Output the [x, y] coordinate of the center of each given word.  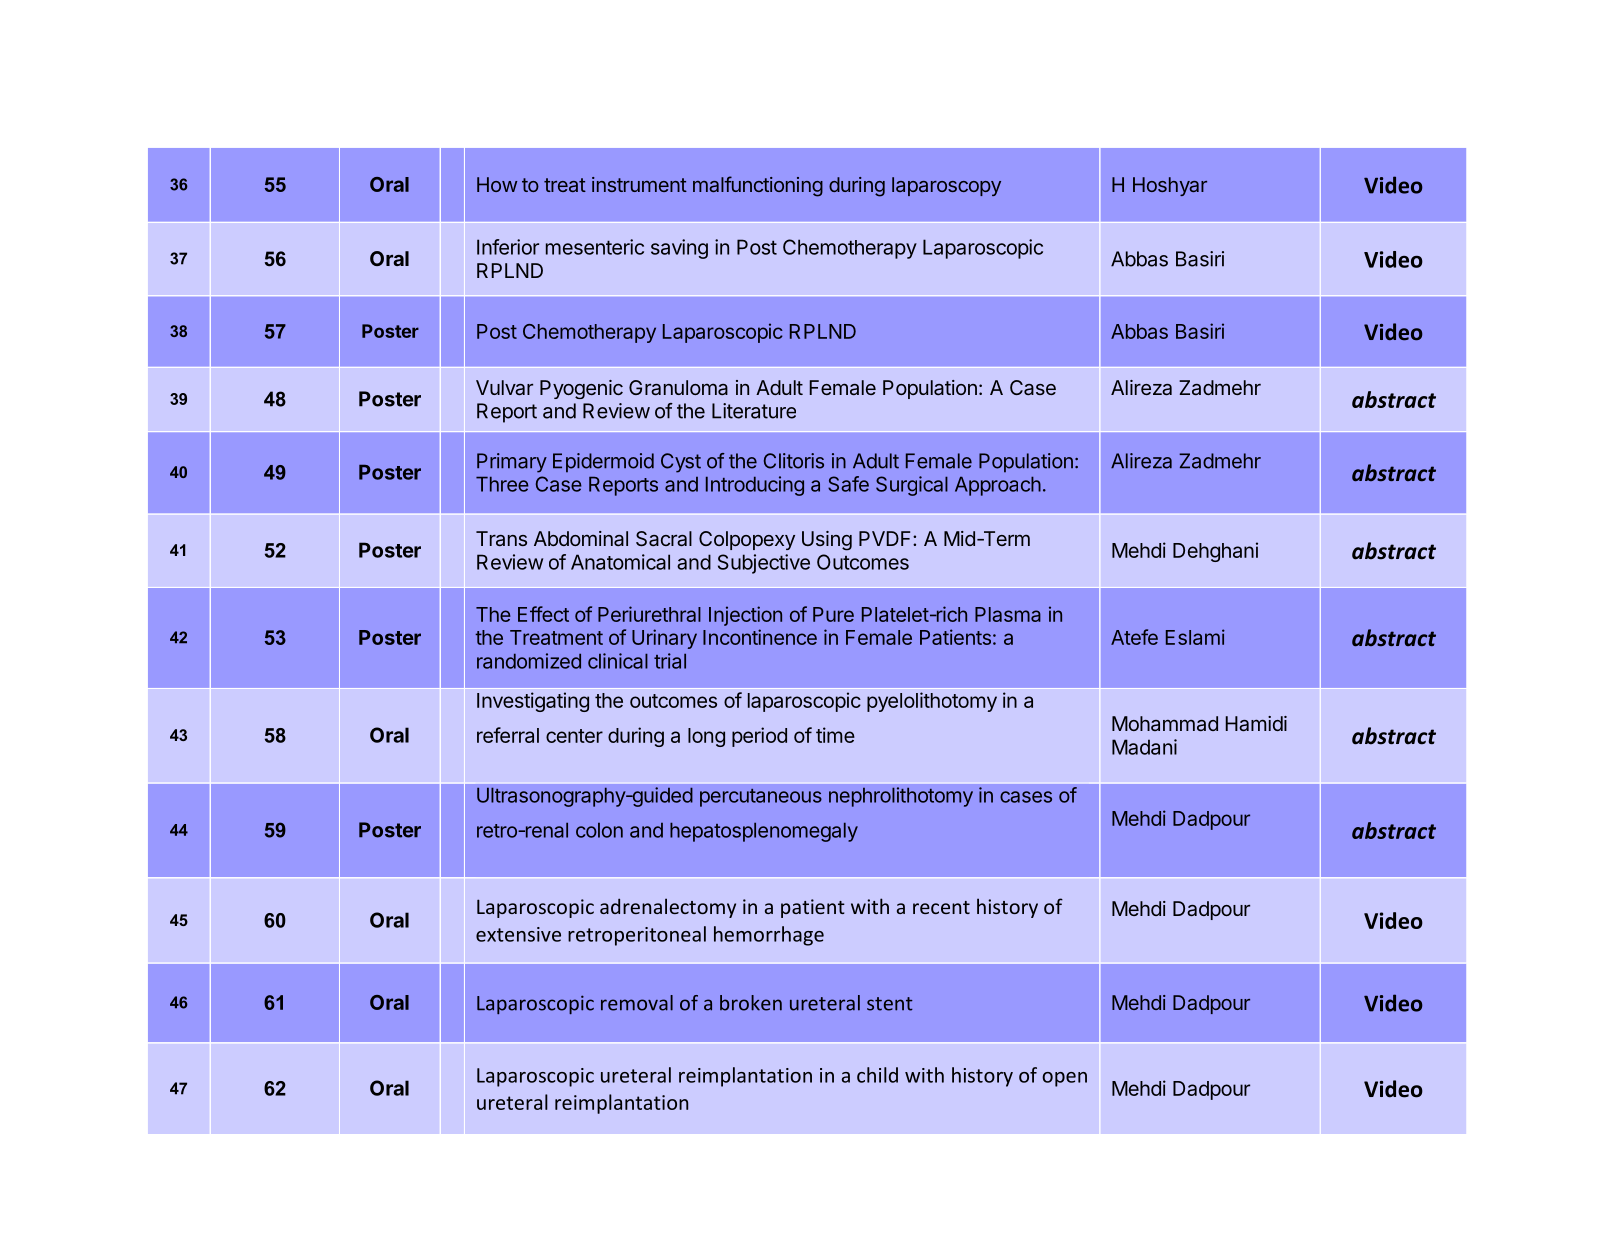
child [877, 1075]
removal [637, 1003]
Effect [543, 614]
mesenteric [595, 247]
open [1064, 1079]
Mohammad [1165, 723]
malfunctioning [758, 186]
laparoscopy [946, 186]
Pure [833, 614]
